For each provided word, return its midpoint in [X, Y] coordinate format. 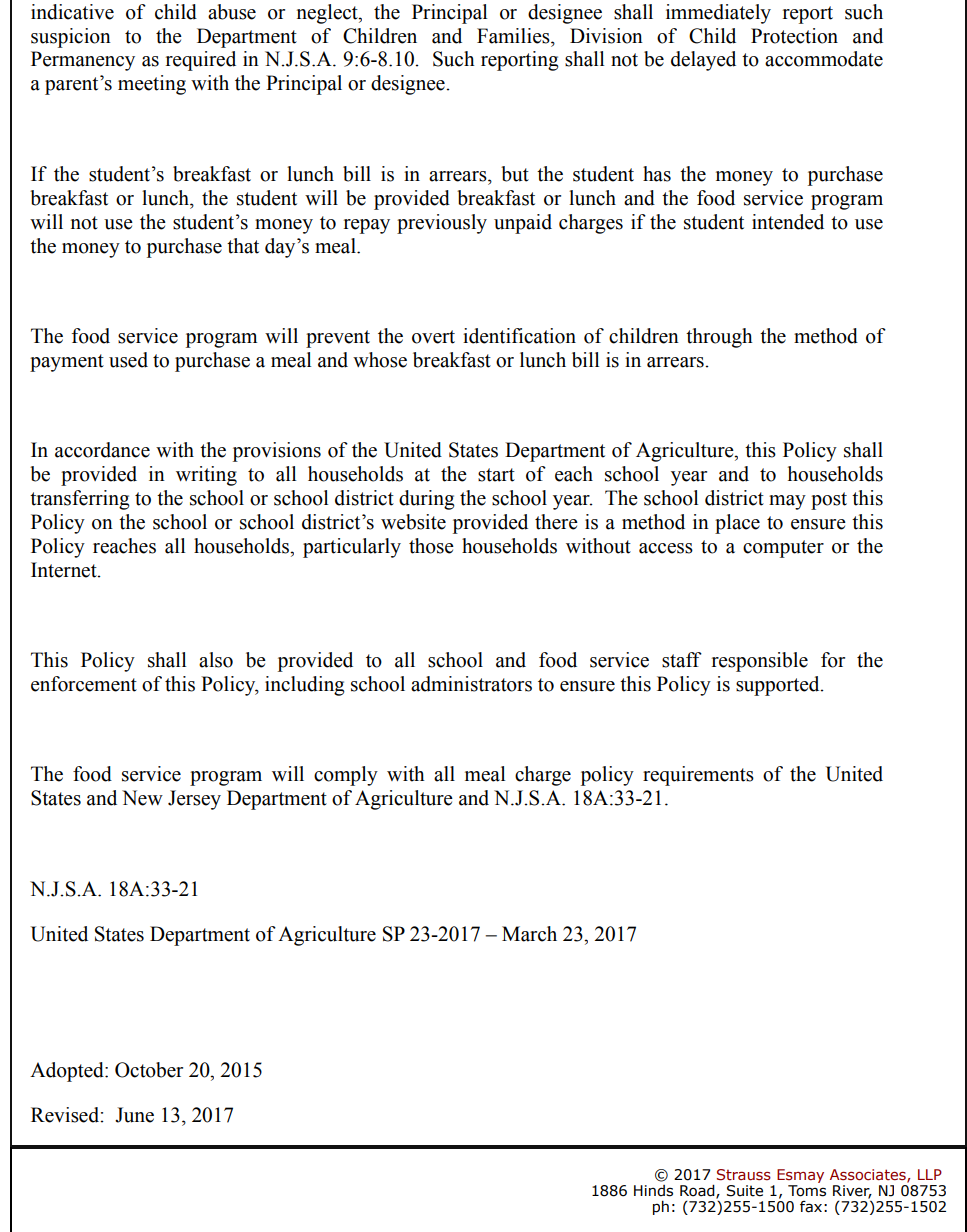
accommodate [824, 59]
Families [514, 36]
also [216, 660]
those [431, 546]
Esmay [800, 1177]
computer [783, 549]
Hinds [653, 1191]
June [134, 1115]
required [201, 61]
